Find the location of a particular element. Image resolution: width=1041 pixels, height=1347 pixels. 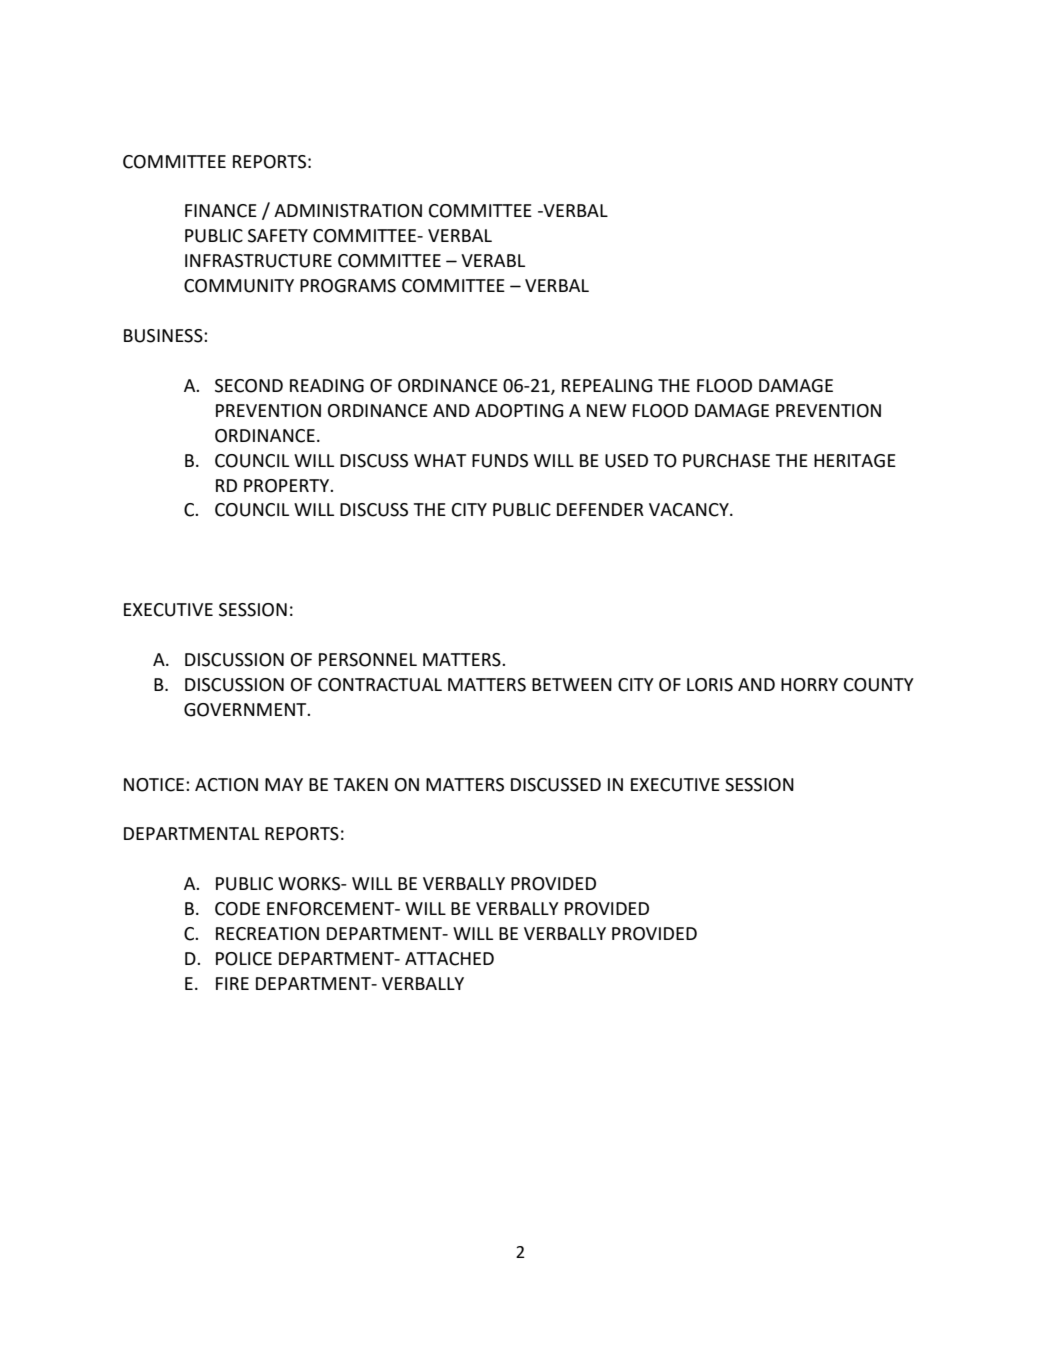

RECREATION is located at coordinates (267, 934).
